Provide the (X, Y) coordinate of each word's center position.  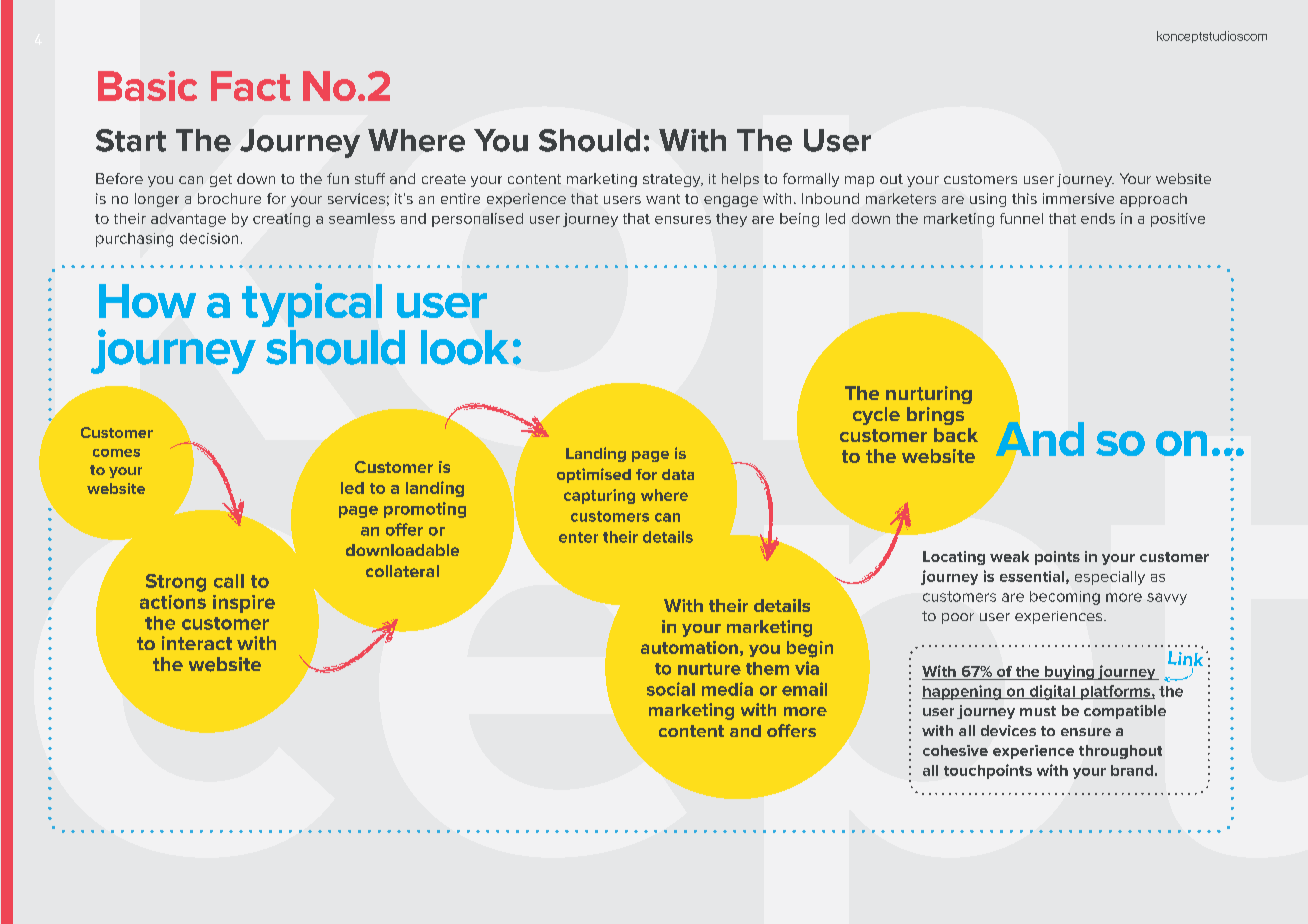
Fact (251, 86)
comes (116, 453)
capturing (599, 496)
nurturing (929, 395)
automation (689, 647)
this (1024, 198)
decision (209, 238)
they (731, 220)
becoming (1065, 598)
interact (197, 643)
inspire (244, 604)
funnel (1021, 218)
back (956, 435)
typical (312, 305)
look (465, 347)
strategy (673, 180)
